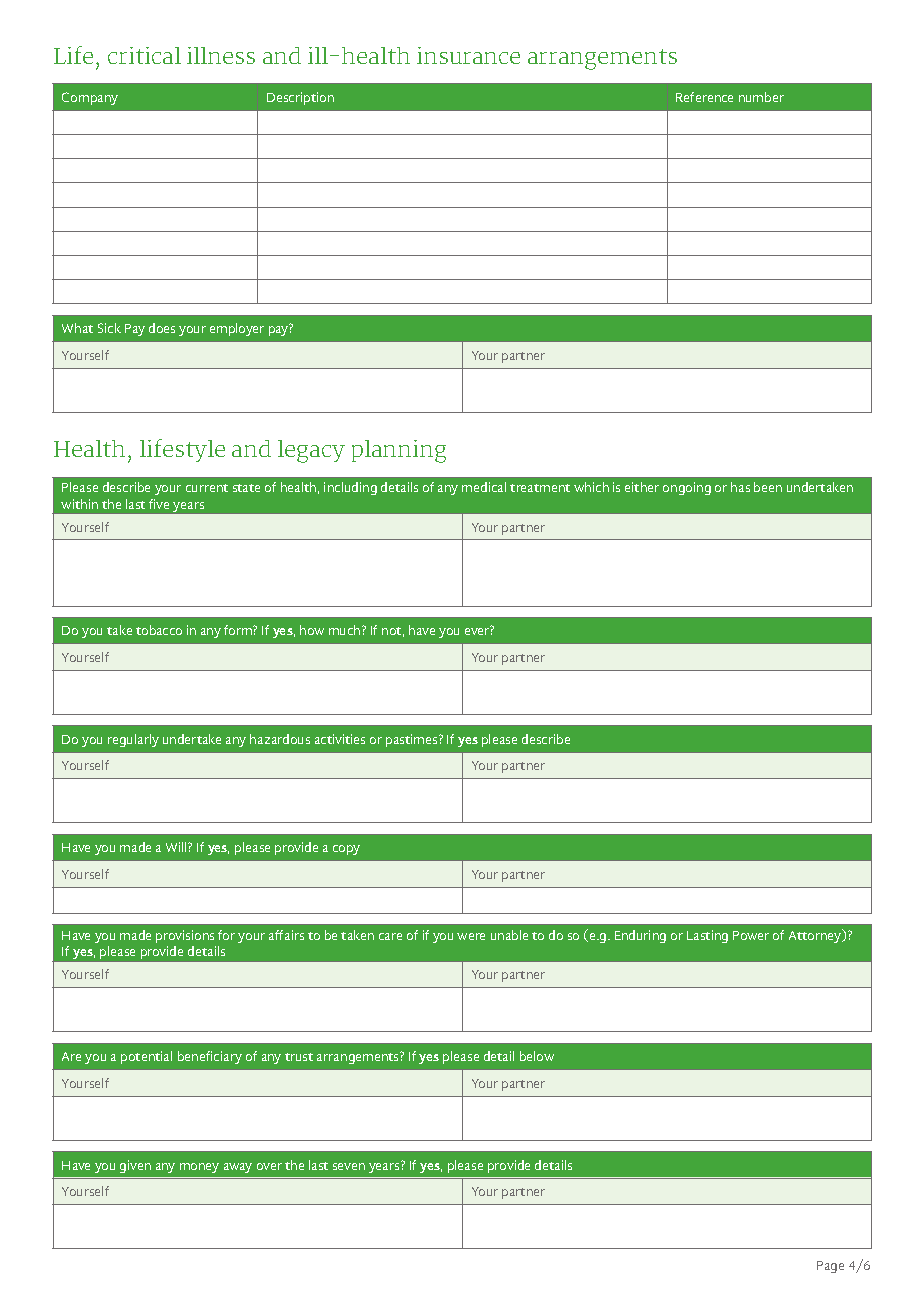 The image size is (924, 1308). I want to click on tobacco, so click(159, 630).
